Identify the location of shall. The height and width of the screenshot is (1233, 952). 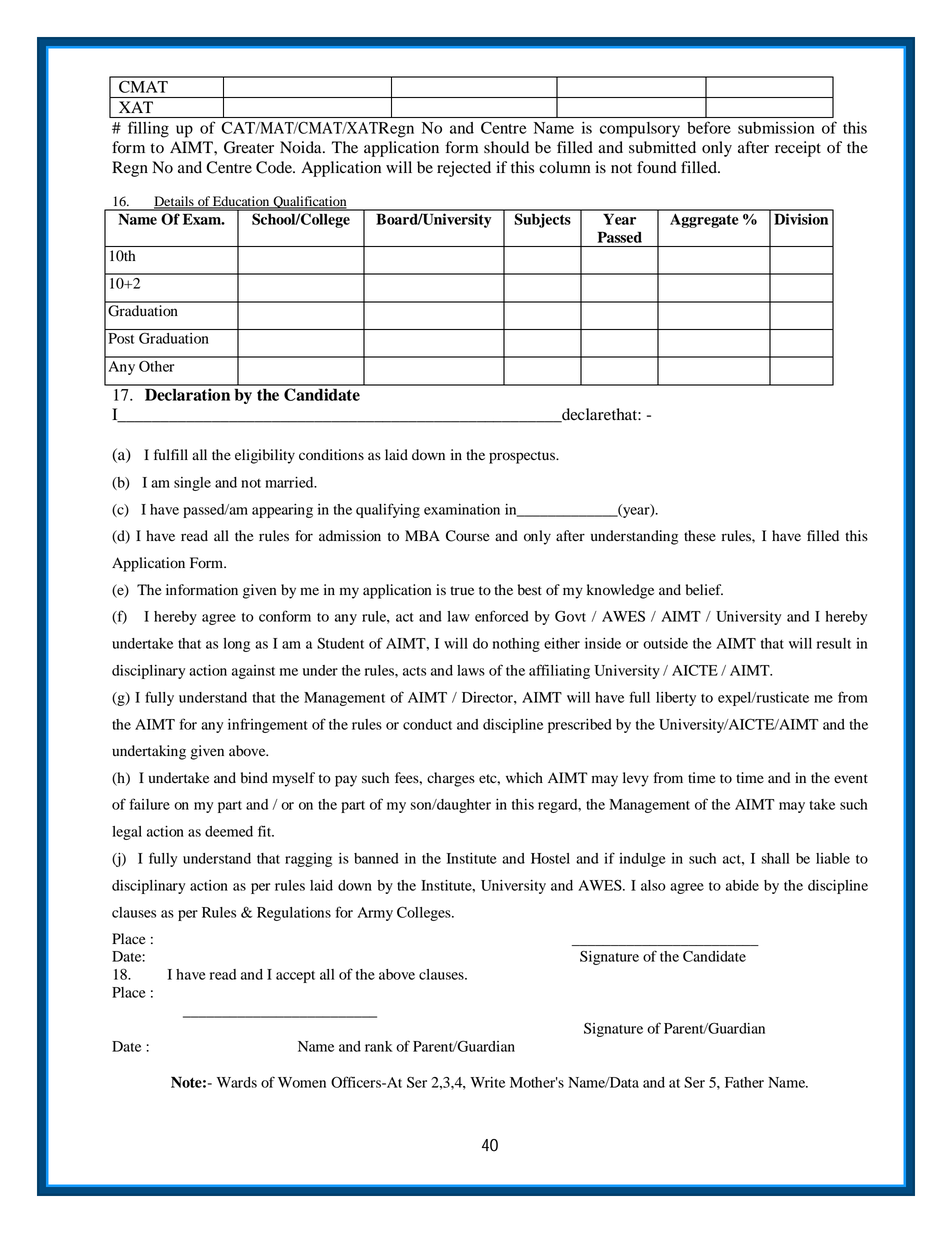
(775, 858).
